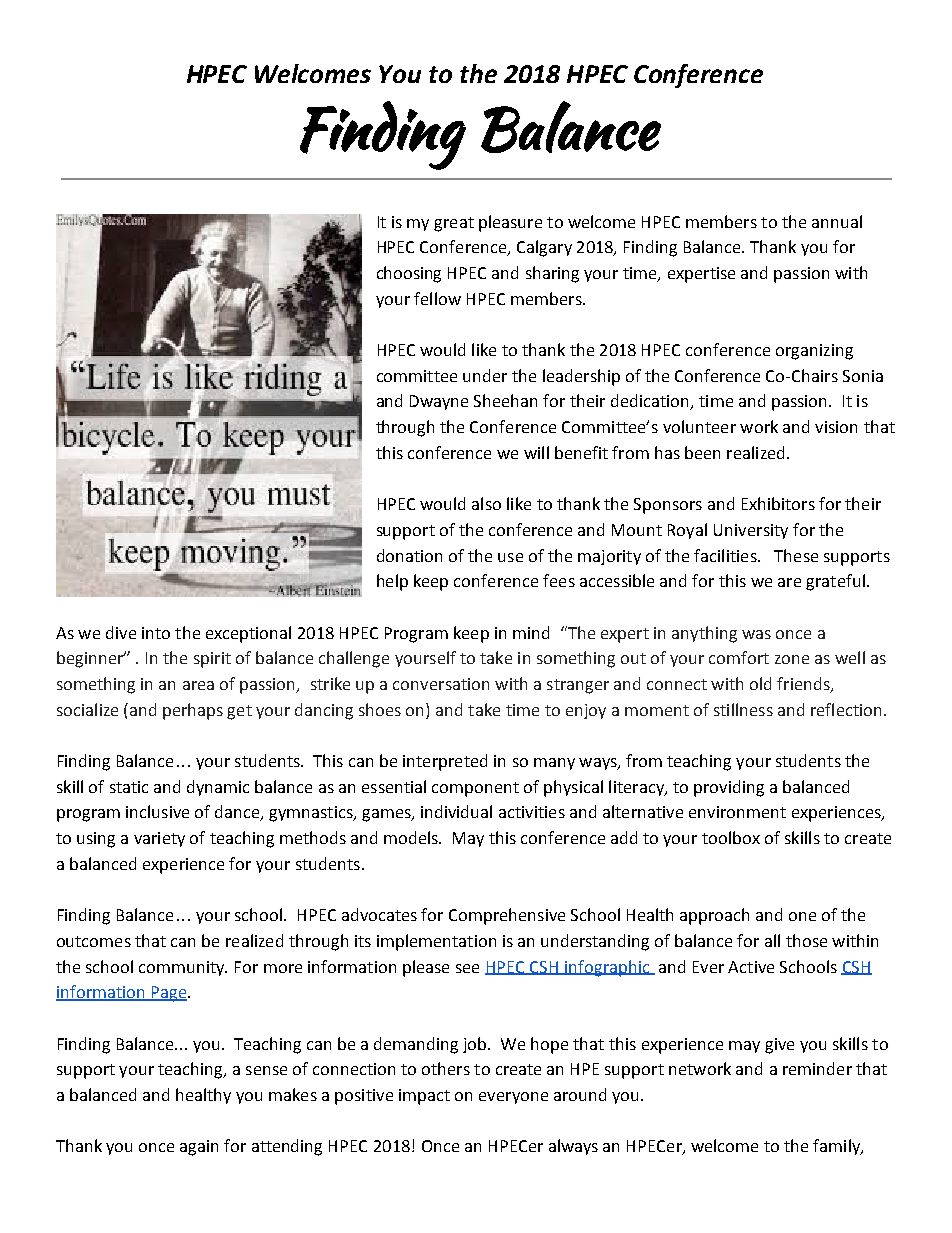 This screenshot has width=952, height=1233. Describe the element at coordinates (760, 683) in the screenshot. I see `old` at that location.
